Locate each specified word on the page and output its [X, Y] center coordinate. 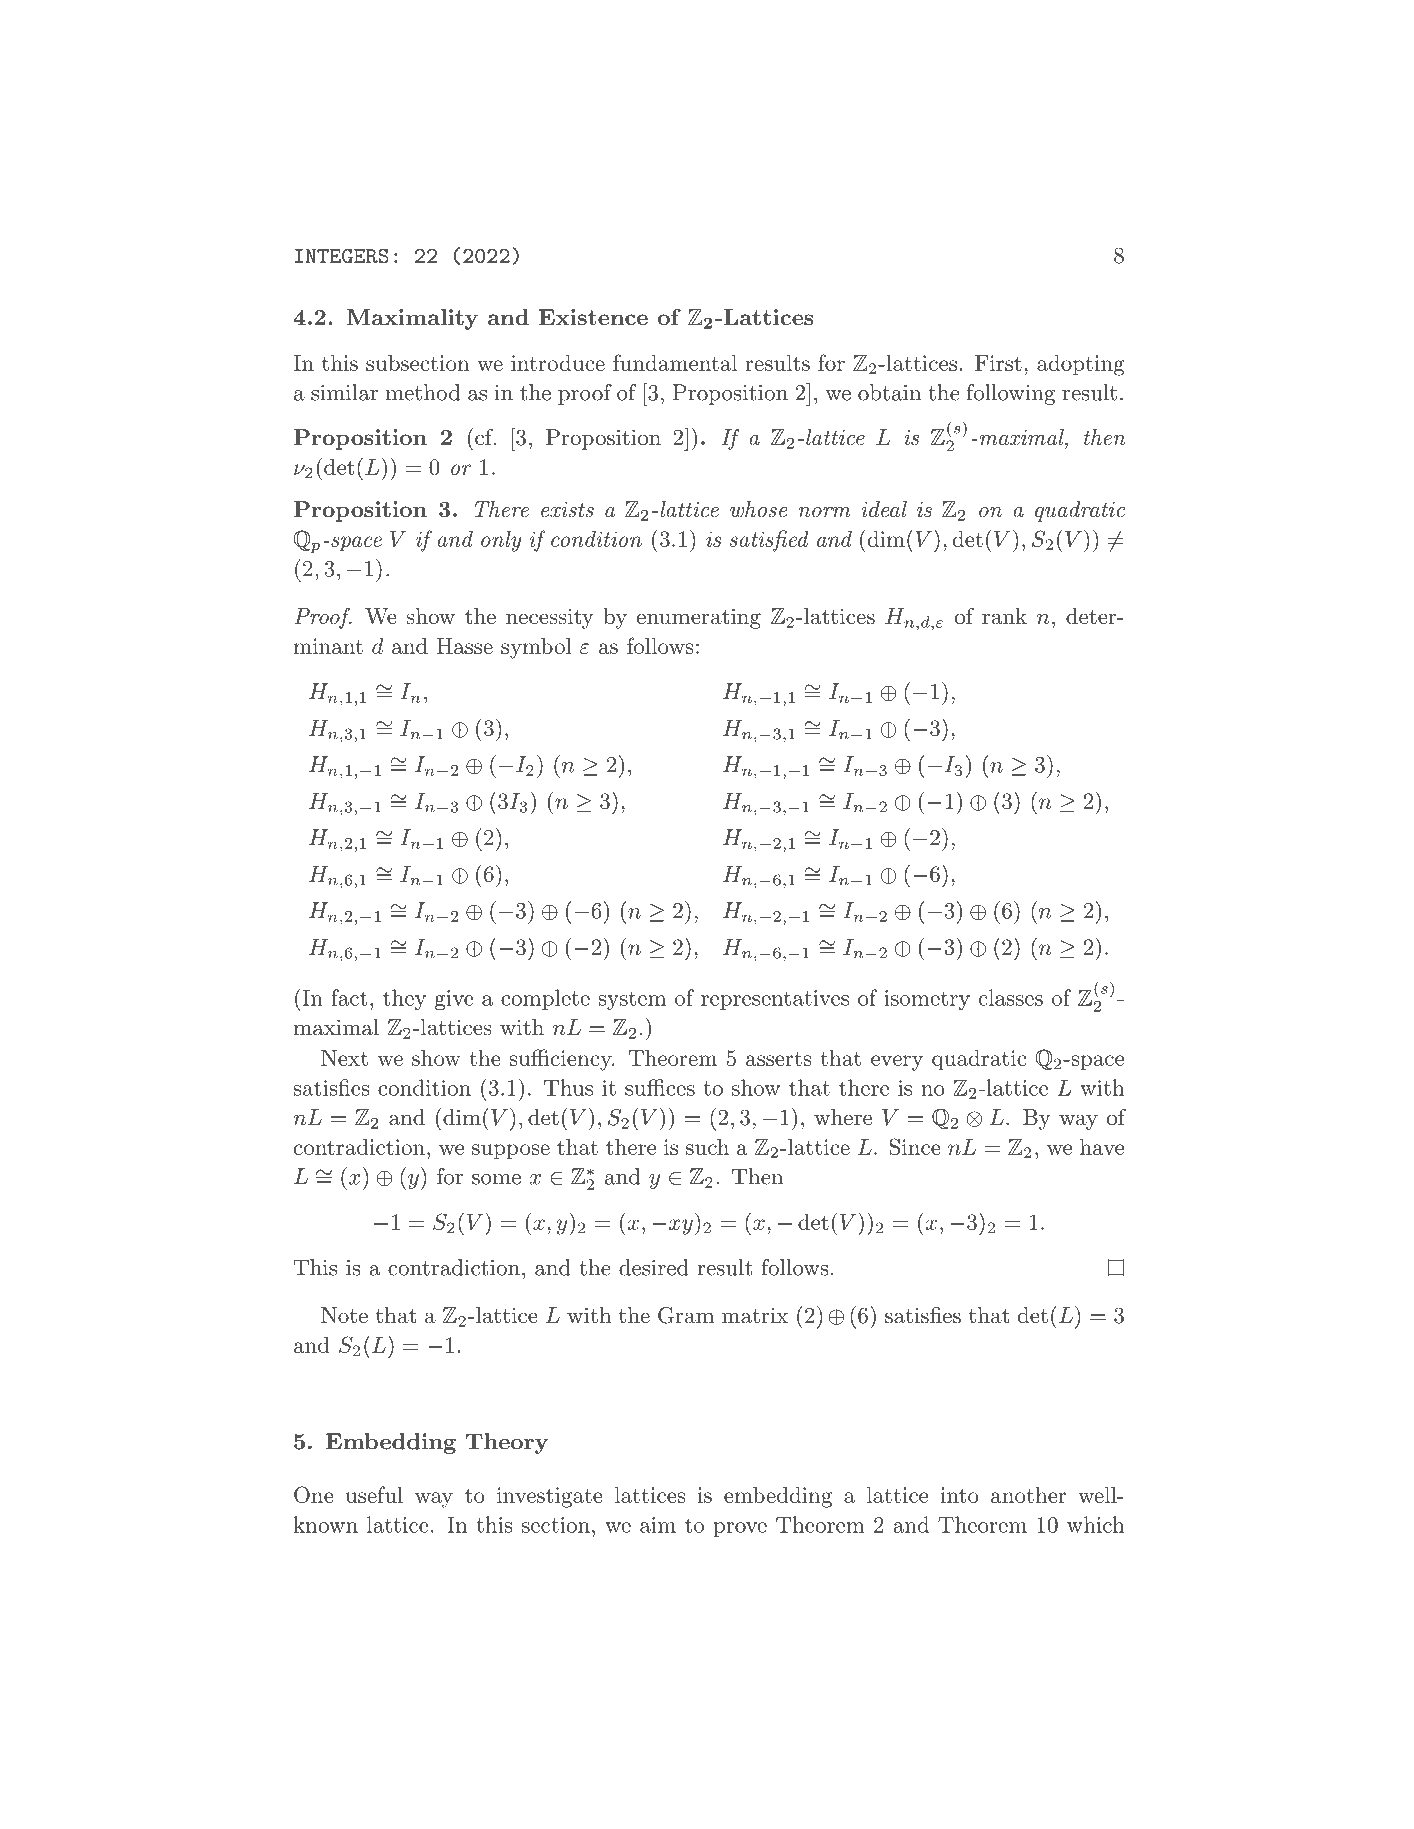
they [404, 999]
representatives [775, 1000]
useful [374, 1494]
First [998, 363]
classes [1011, 997]
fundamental [675, 362]
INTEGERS [342, 255]
